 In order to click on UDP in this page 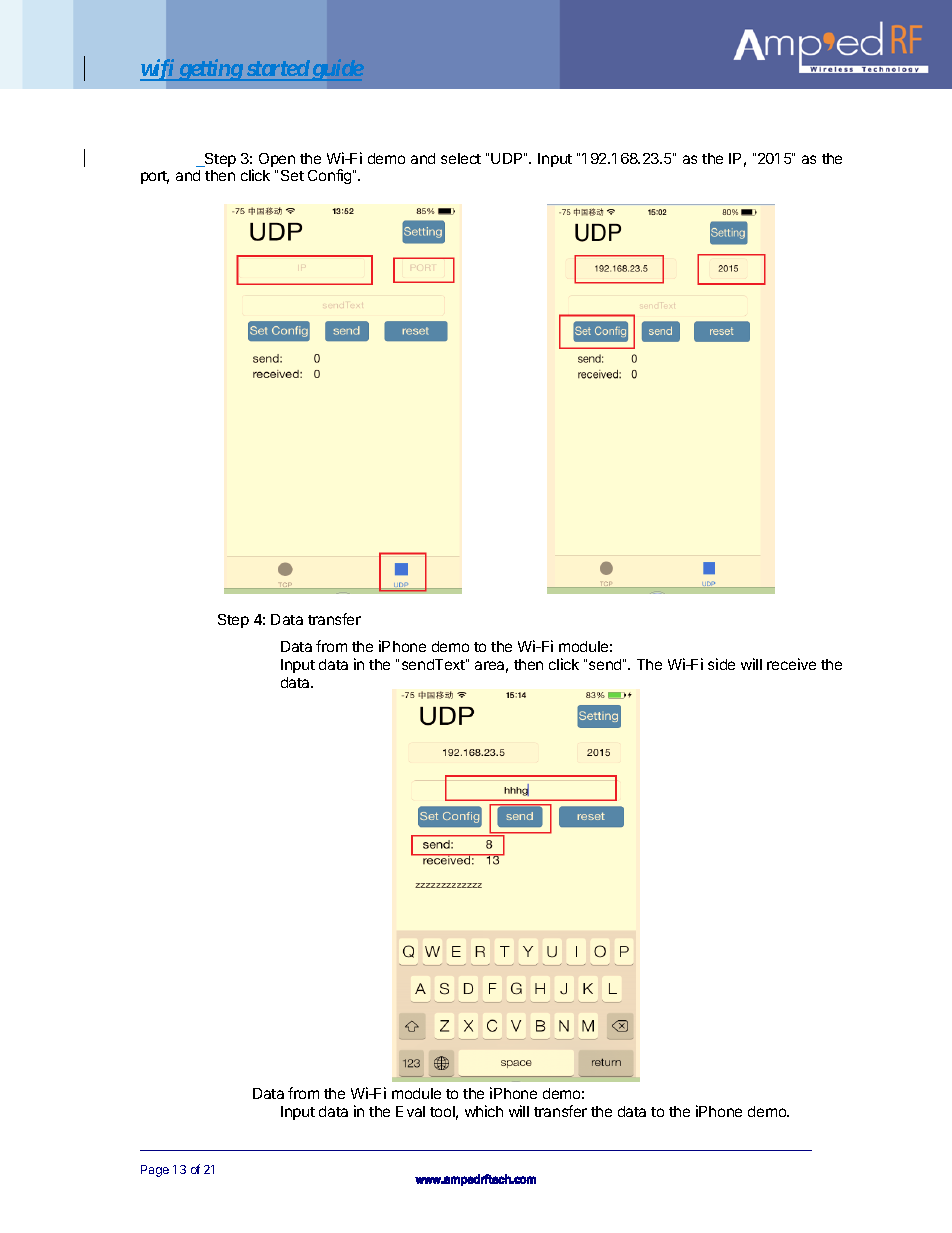, I will do `click(508, 158)`.
